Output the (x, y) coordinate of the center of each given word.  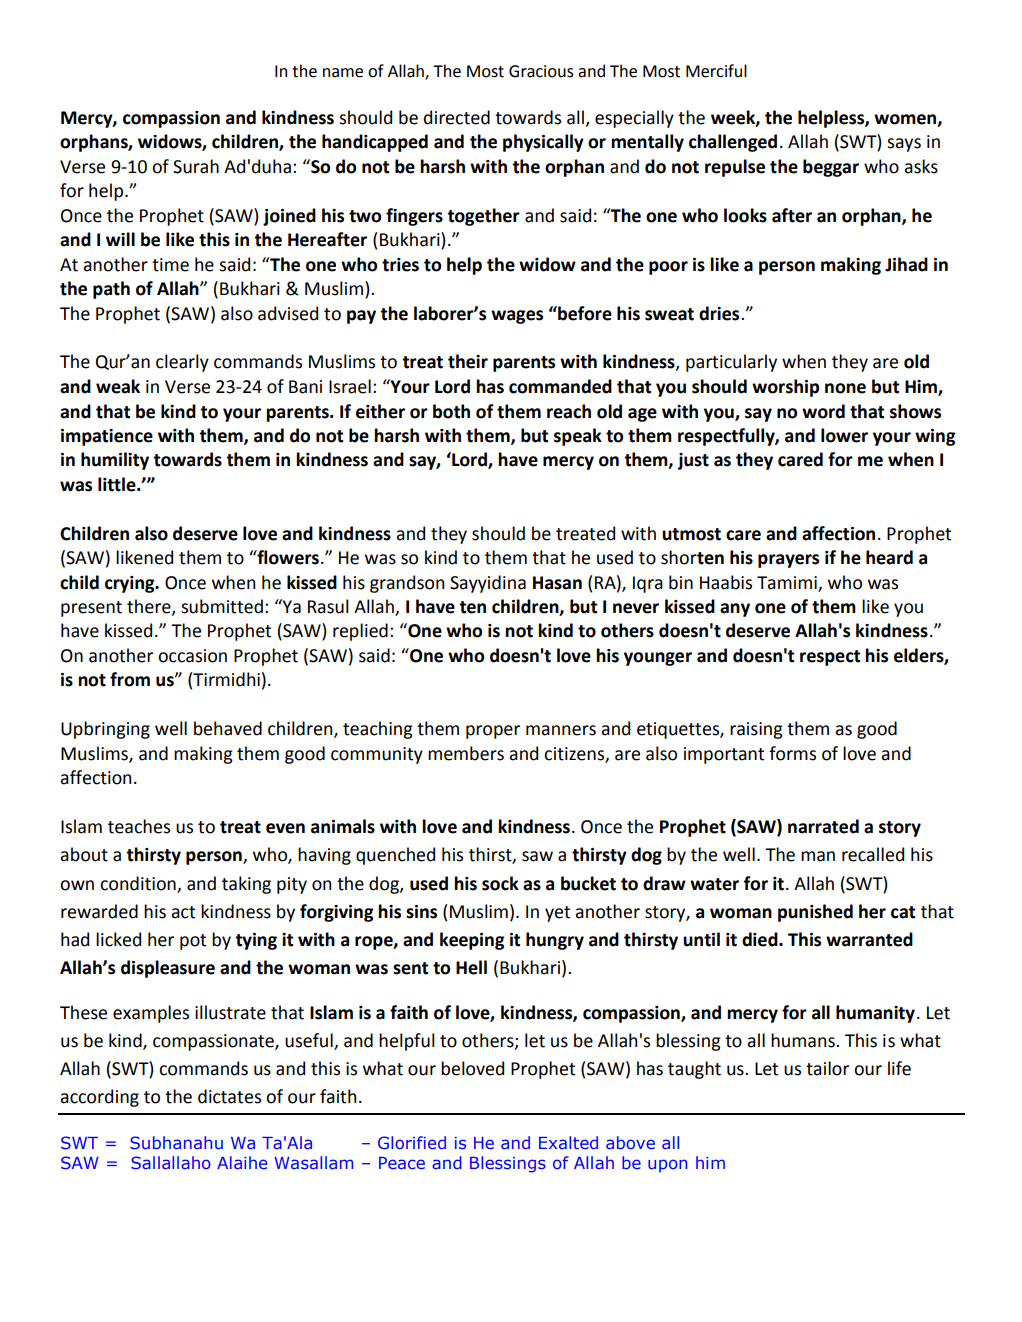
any (735, 610)
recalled (873, 854)
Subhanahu (176, 1142)
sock (500, 883)
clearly (182, 363)
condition (138, 883)
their (468, 361)
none (845, 388)
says (904, 145)
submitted (222, 606)
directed (457, 117)
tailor (827, 1068)
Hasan (557, 583)
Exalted (568, 1142)
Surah (196, 166)
